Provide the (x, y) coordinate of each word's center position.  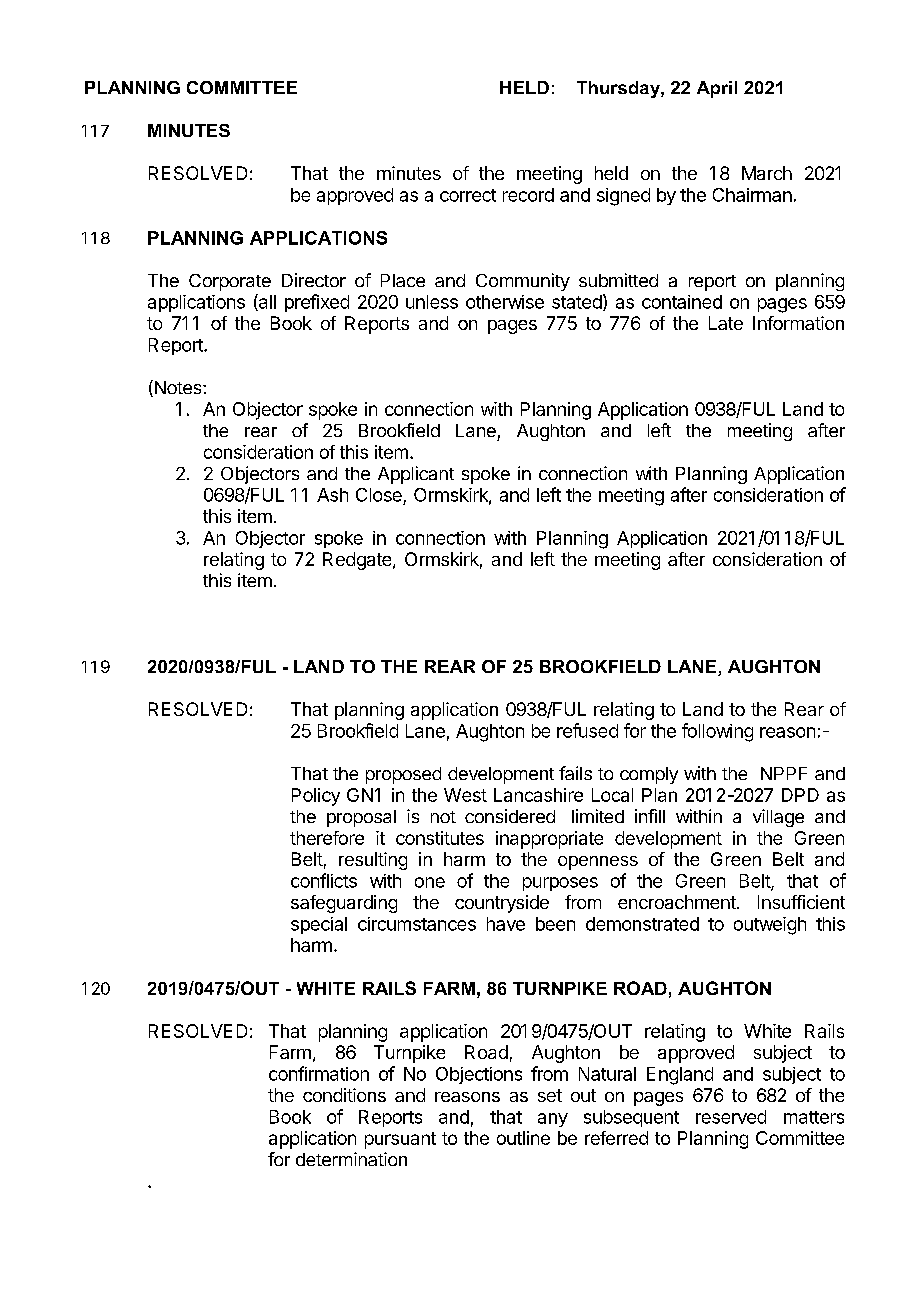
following (717, 732)
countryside (502, 904)
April (717, 89)
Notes (178, 388)
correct (468, 195)
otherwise (505, 302)
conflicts (324, 880)
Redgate (358, 561)
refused (587, 730)
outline (523, 1138)
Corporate (230, 282)
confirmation (319, 1073)
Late (726, 323)
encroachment (678, 902)
